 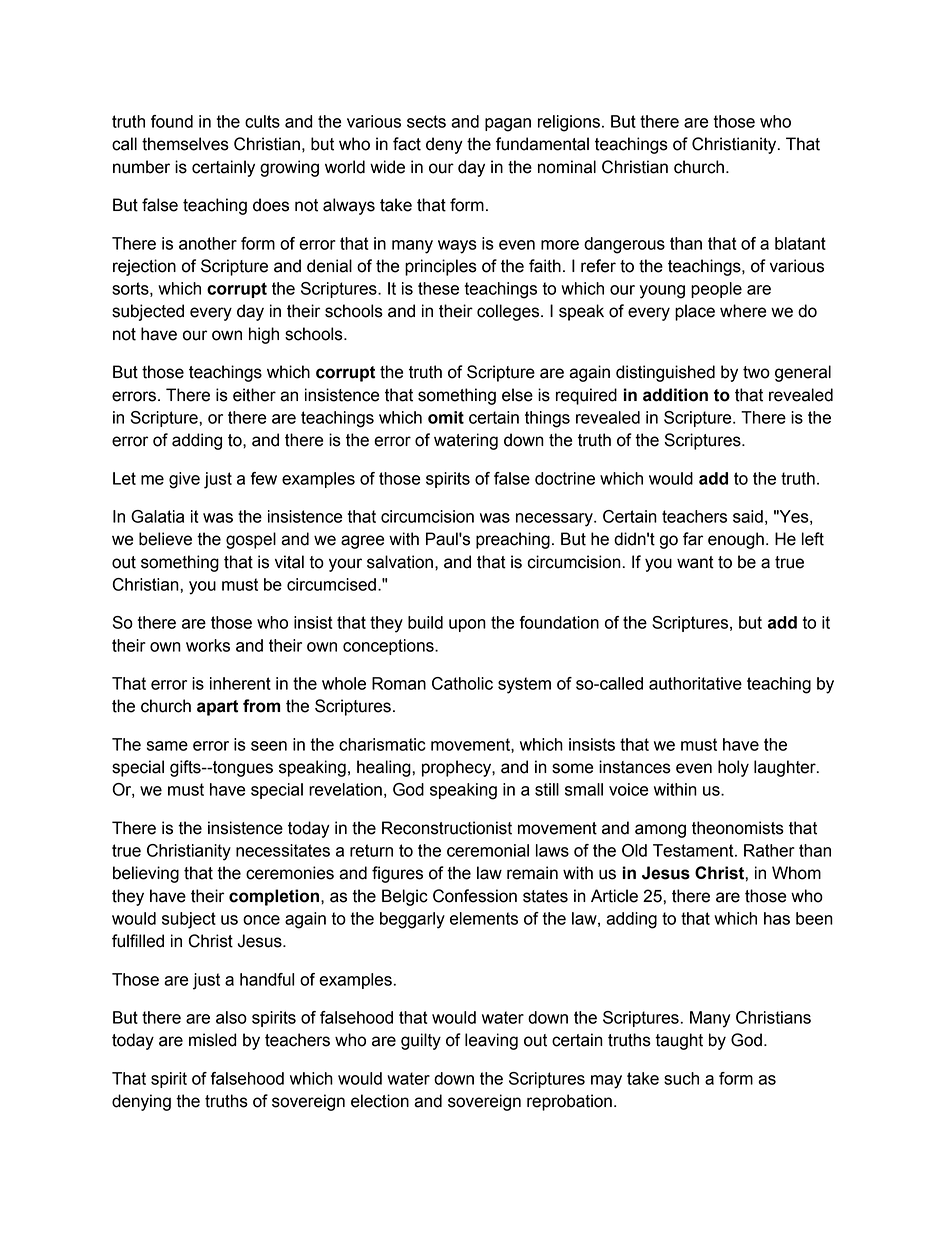 What do you see at coordinates (269, 746) in the document?
I see `seen` at bounding box center [269, 746].
